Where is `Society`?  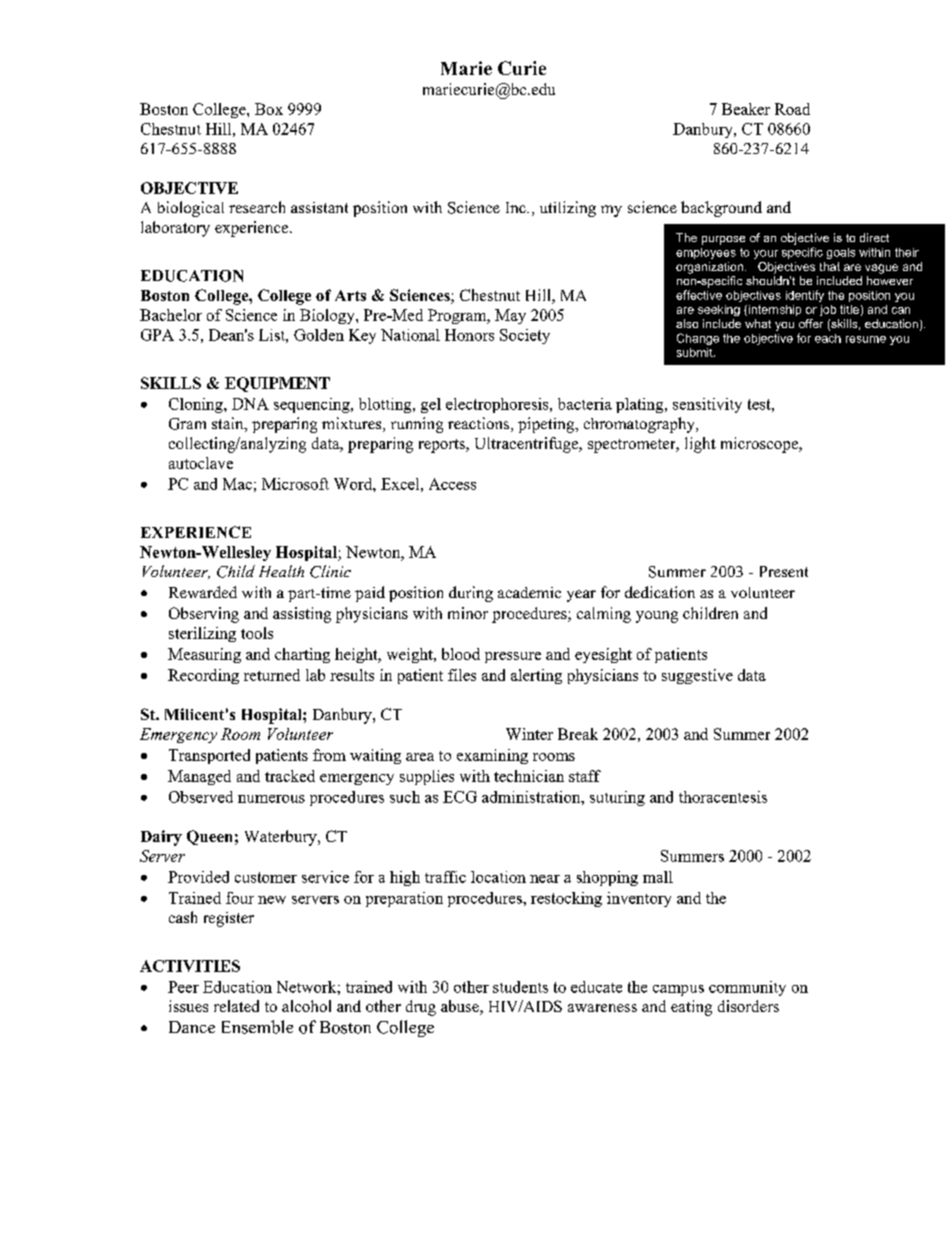 Society is located at coordinates (525, 336).
